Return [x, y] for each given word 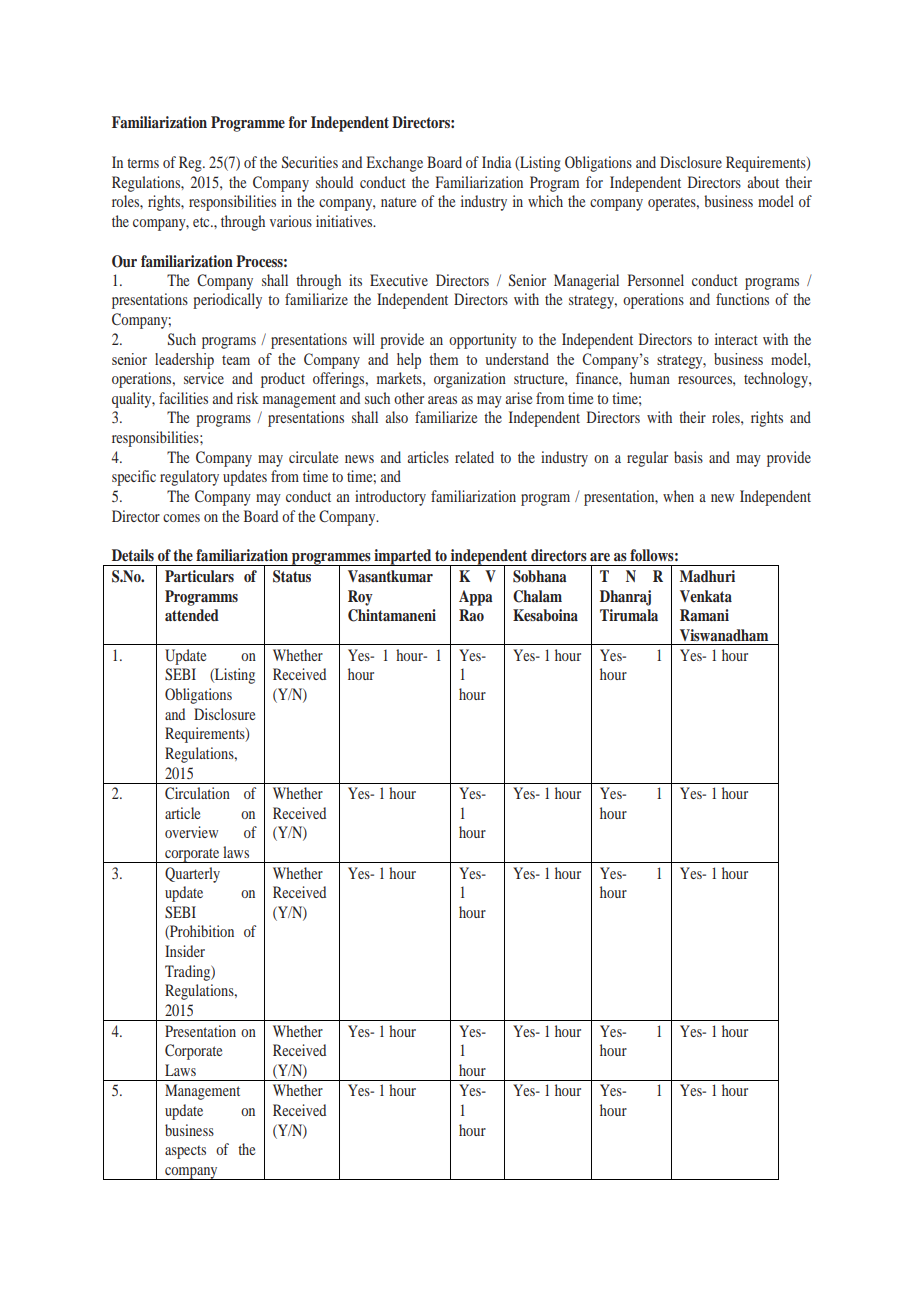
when [678, 496]
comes [181, 518]
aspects [185, 1152]
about [763, 182]
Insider [185, 951]
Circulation [197, 793]
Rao [471, 615]
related [474, 457]
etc [202, 222]
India [497, 162]
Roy [360, 598]
